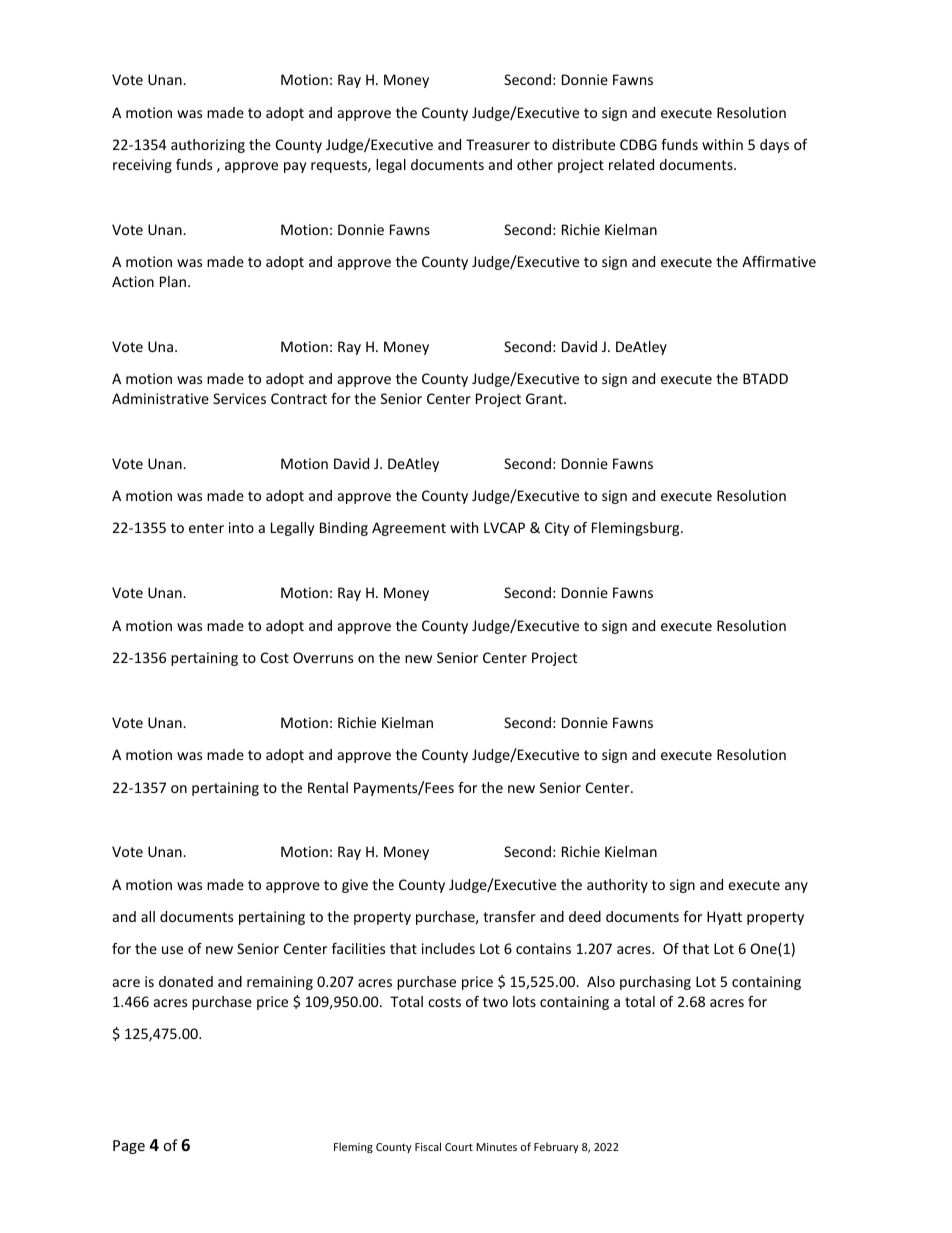 Image resolution: width=952 pixels, height=1233 pixels. What do you see at coordinates (409, 529) in the image?
I see `Agreement` at bounding box center [409, 529].
